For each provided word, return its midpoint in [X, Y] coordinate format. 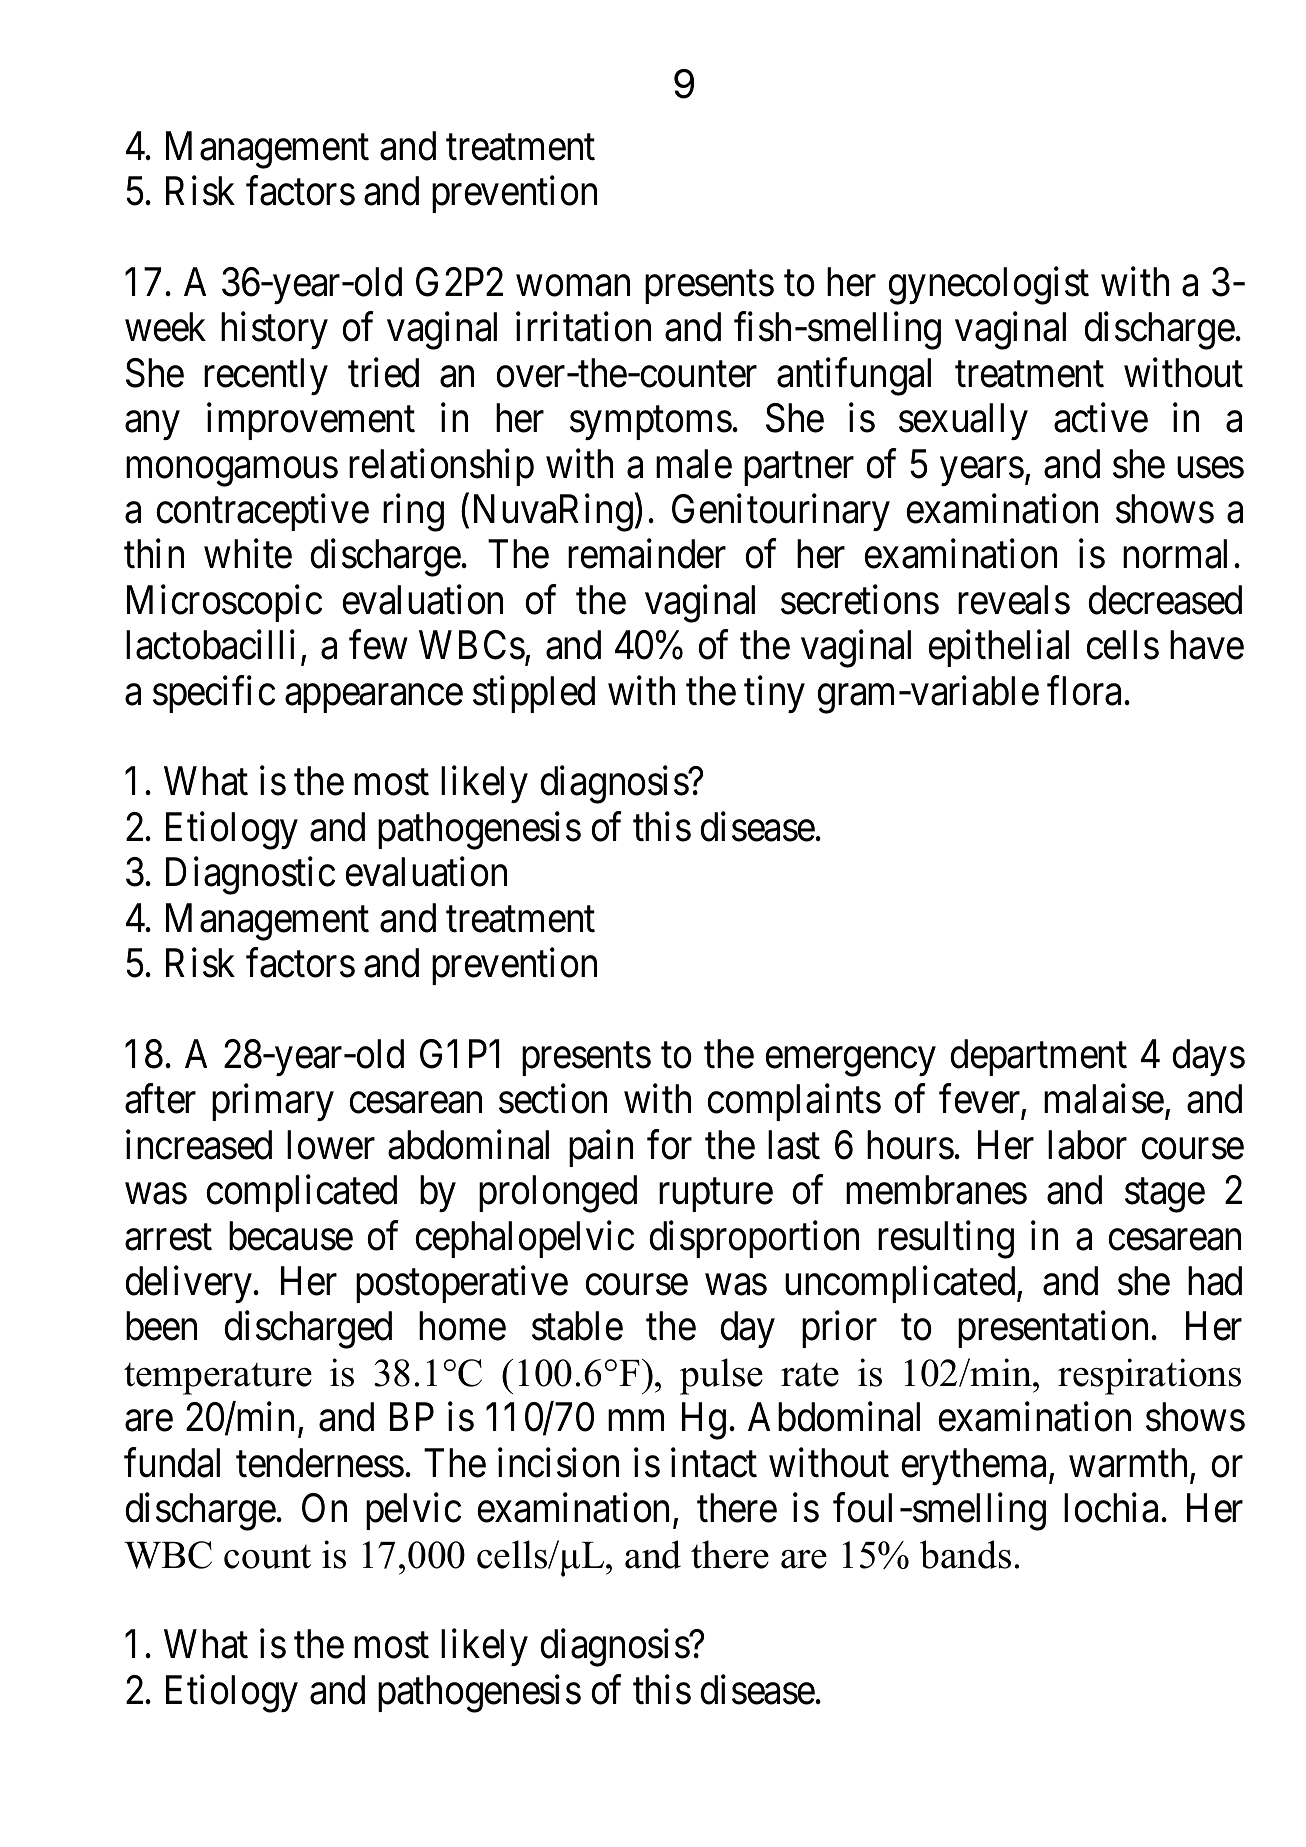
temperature [218, 1379]
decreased [1165, 600]
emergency [850, 1062]
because [291, 1236]
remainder [647, 554]
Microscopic [224, 603]
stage [1165, 1196]
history [274, 330]
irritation [583, 327]
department [1038, 1057]
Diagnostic [250, 876]
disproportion [754, 1239]
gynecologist [988, 286]
